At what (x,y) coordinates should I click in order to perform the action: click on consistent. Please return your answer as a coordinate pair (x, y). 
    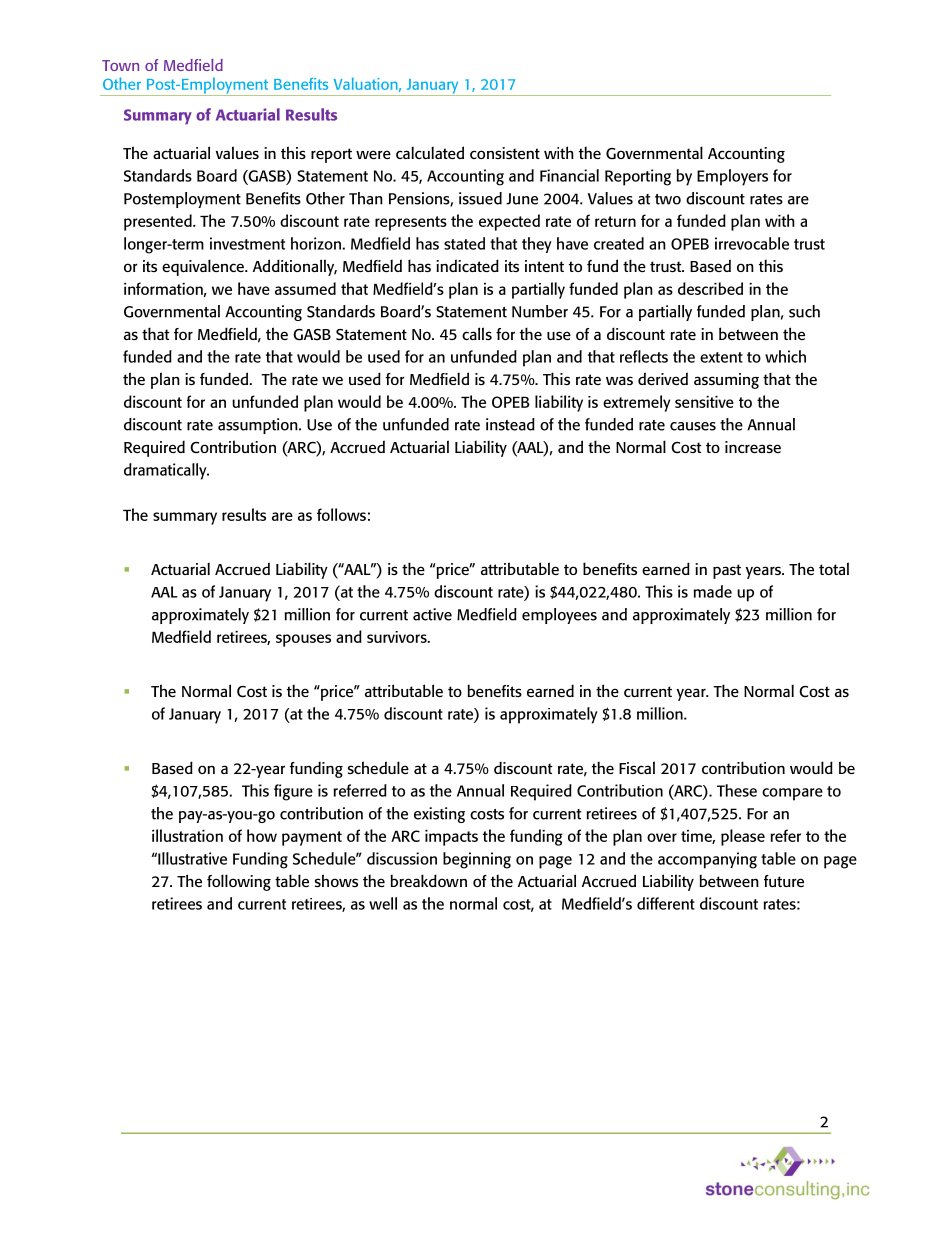
    Looking at the image, I should click on (505, 153).
